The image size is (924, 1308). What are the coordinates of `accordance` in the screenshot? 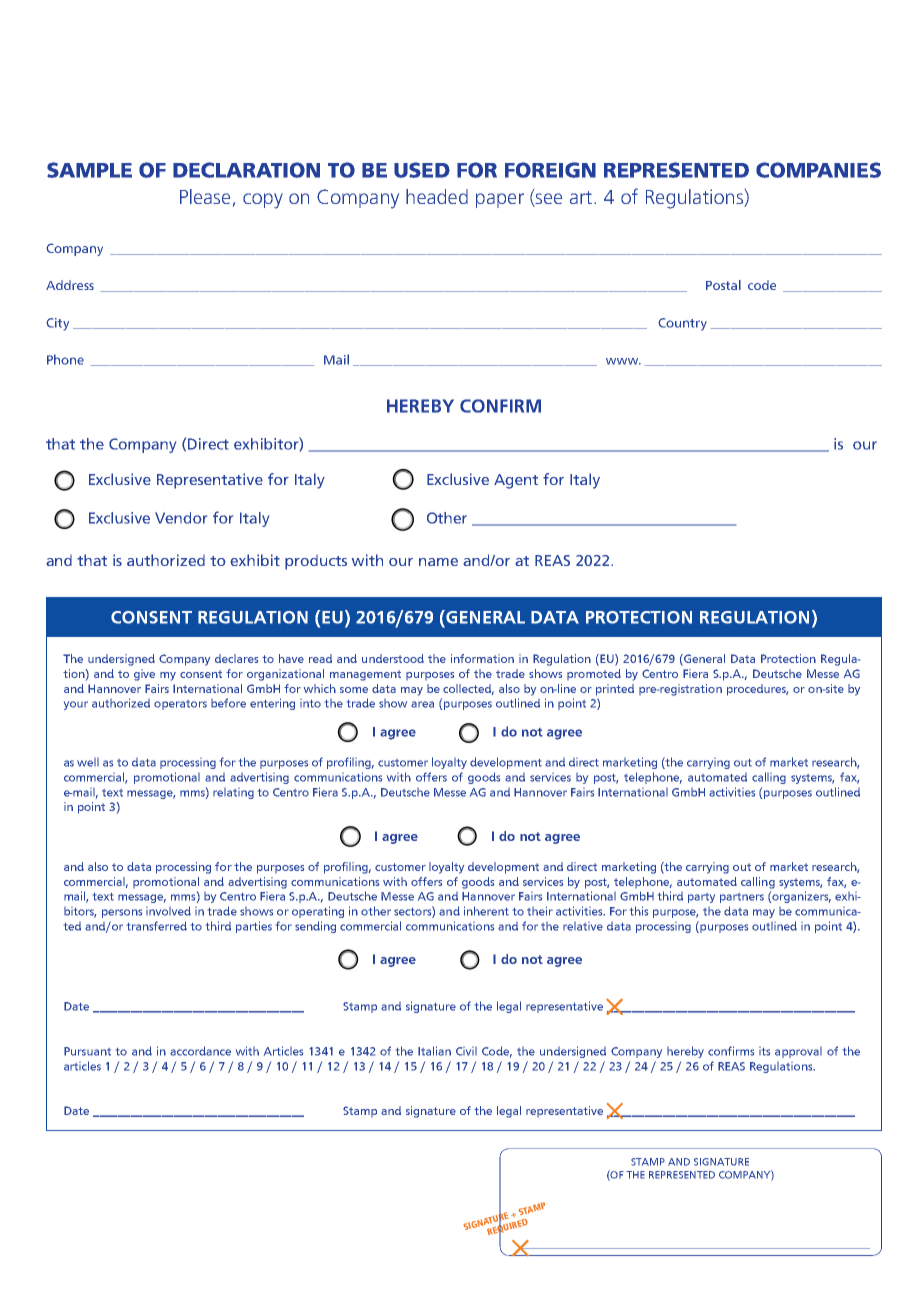 It's located at (200, 1051).
